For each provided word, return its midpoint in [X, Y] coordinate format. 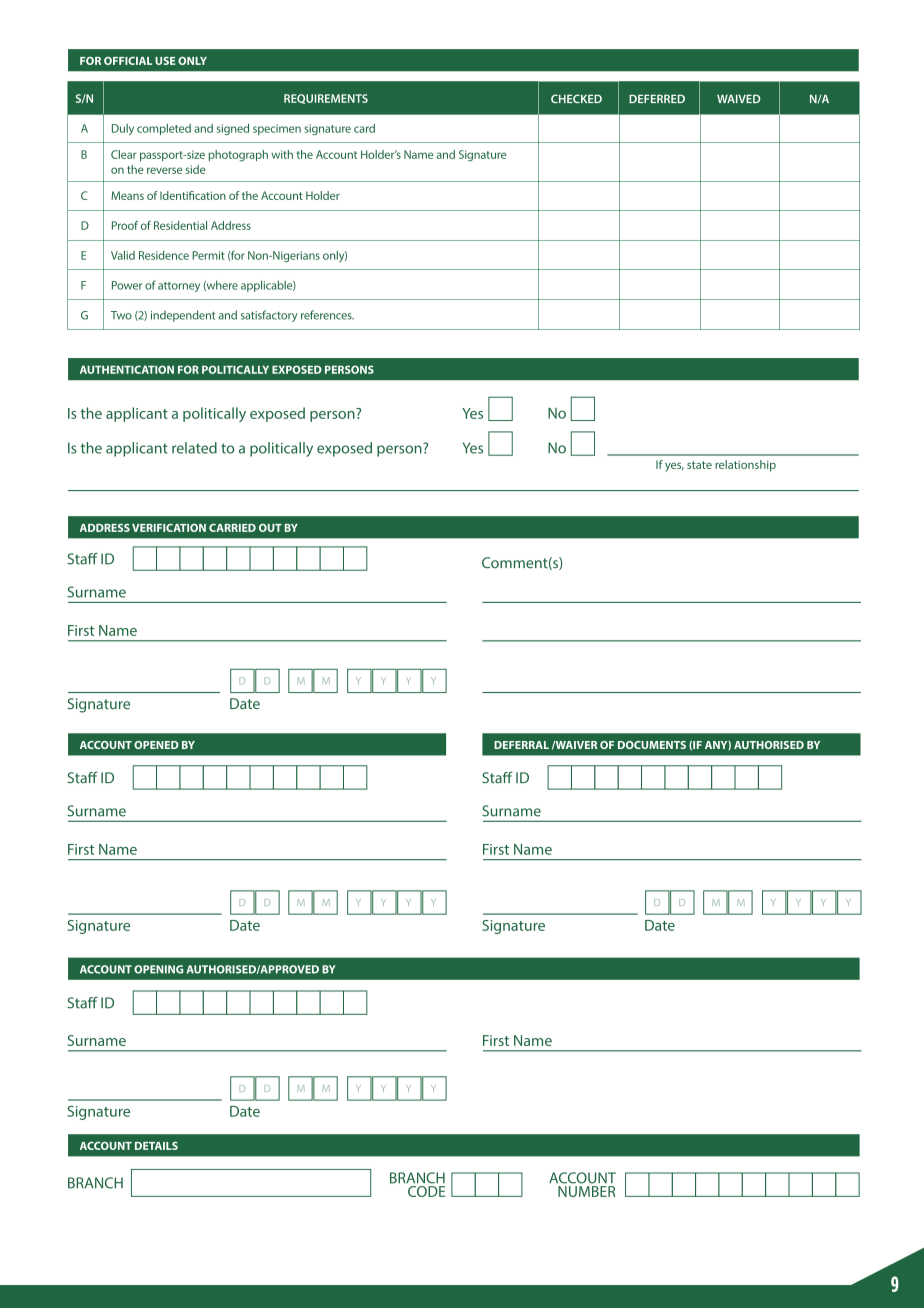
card [364, 128]
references [327, 315]
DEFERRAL [521, 745]
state [699, 465]
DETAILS [156, 1146]
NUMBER [586, 1190]
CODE [426, 1190]
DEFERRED [657, 98]
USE [165, 61]
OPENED [156, 745]
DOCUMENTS [652, 745]
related [194, 448]
